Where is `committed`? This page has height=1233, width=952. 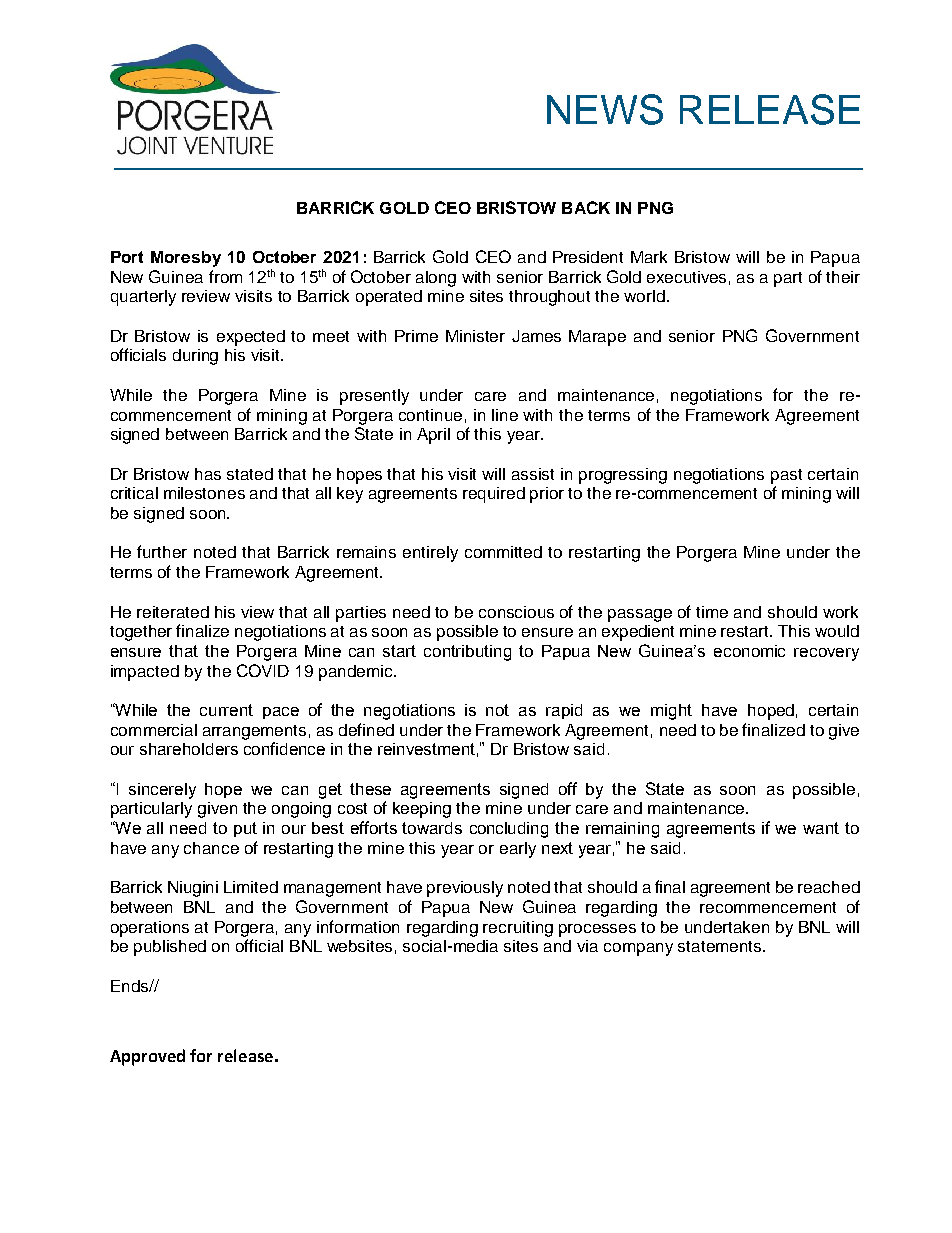 committed is located at coordinates (503, 552).
